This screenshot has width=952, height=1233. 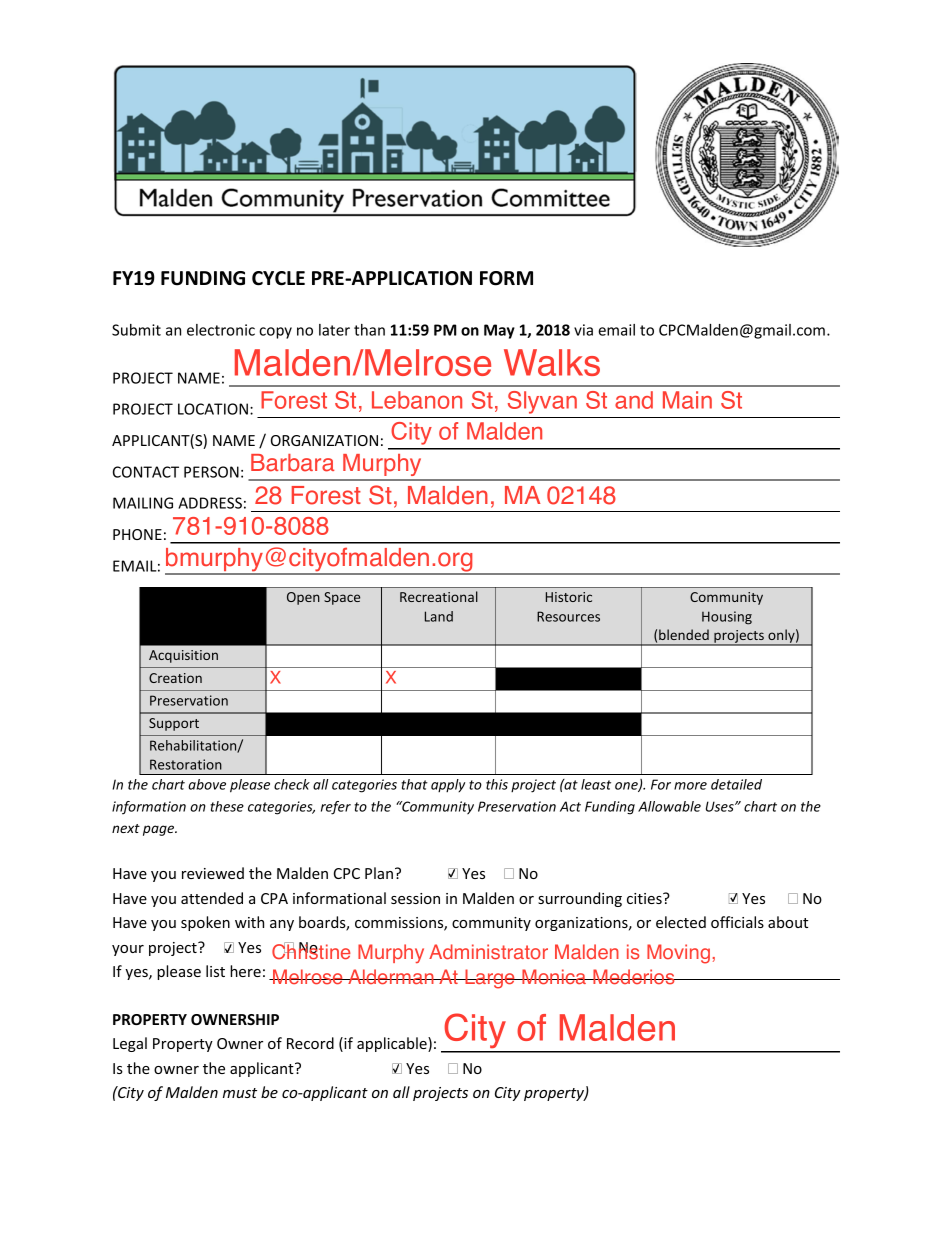 I want to click on May, so click(x=499, y=331).
